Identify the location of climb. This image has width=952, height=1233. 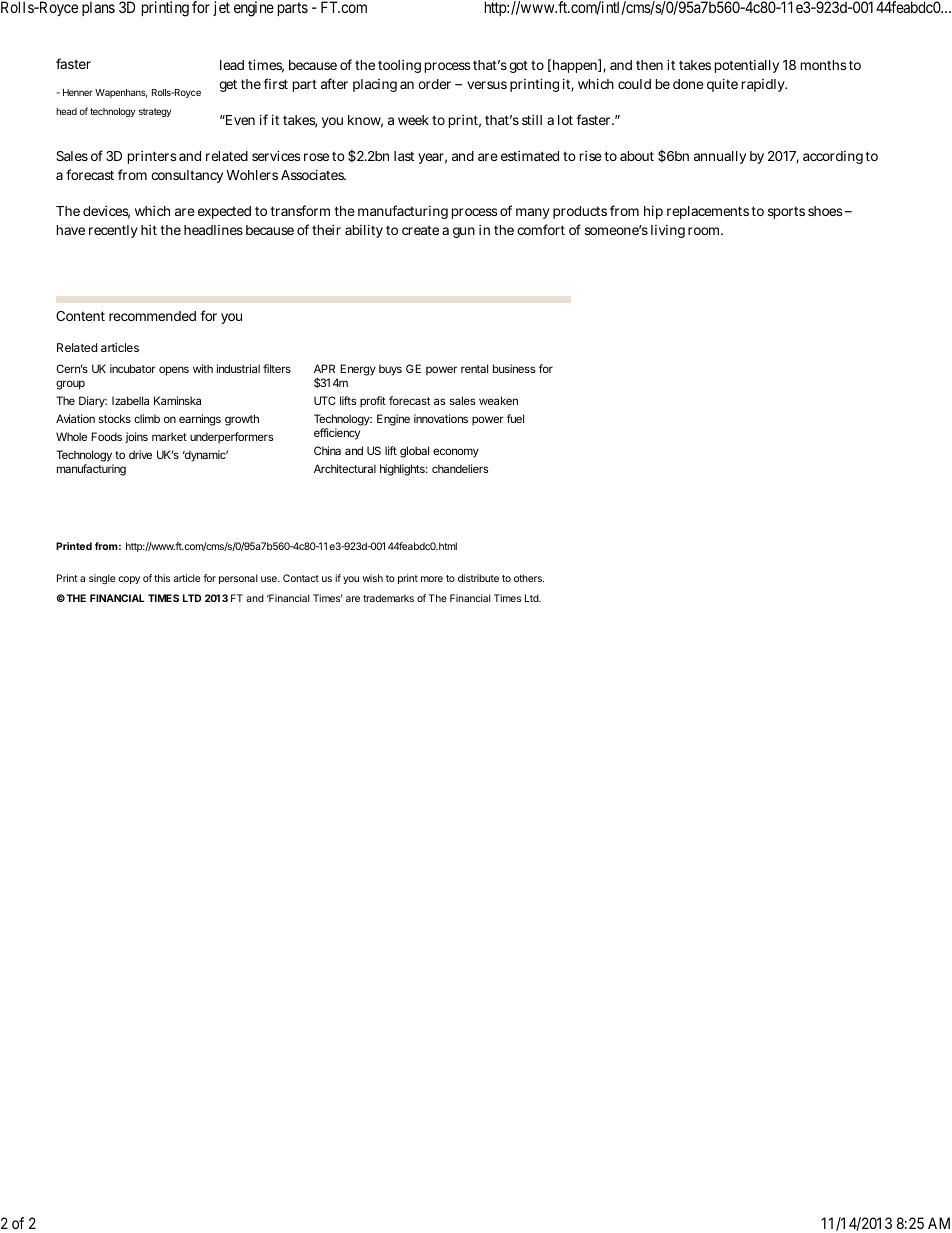
(147, 418).
